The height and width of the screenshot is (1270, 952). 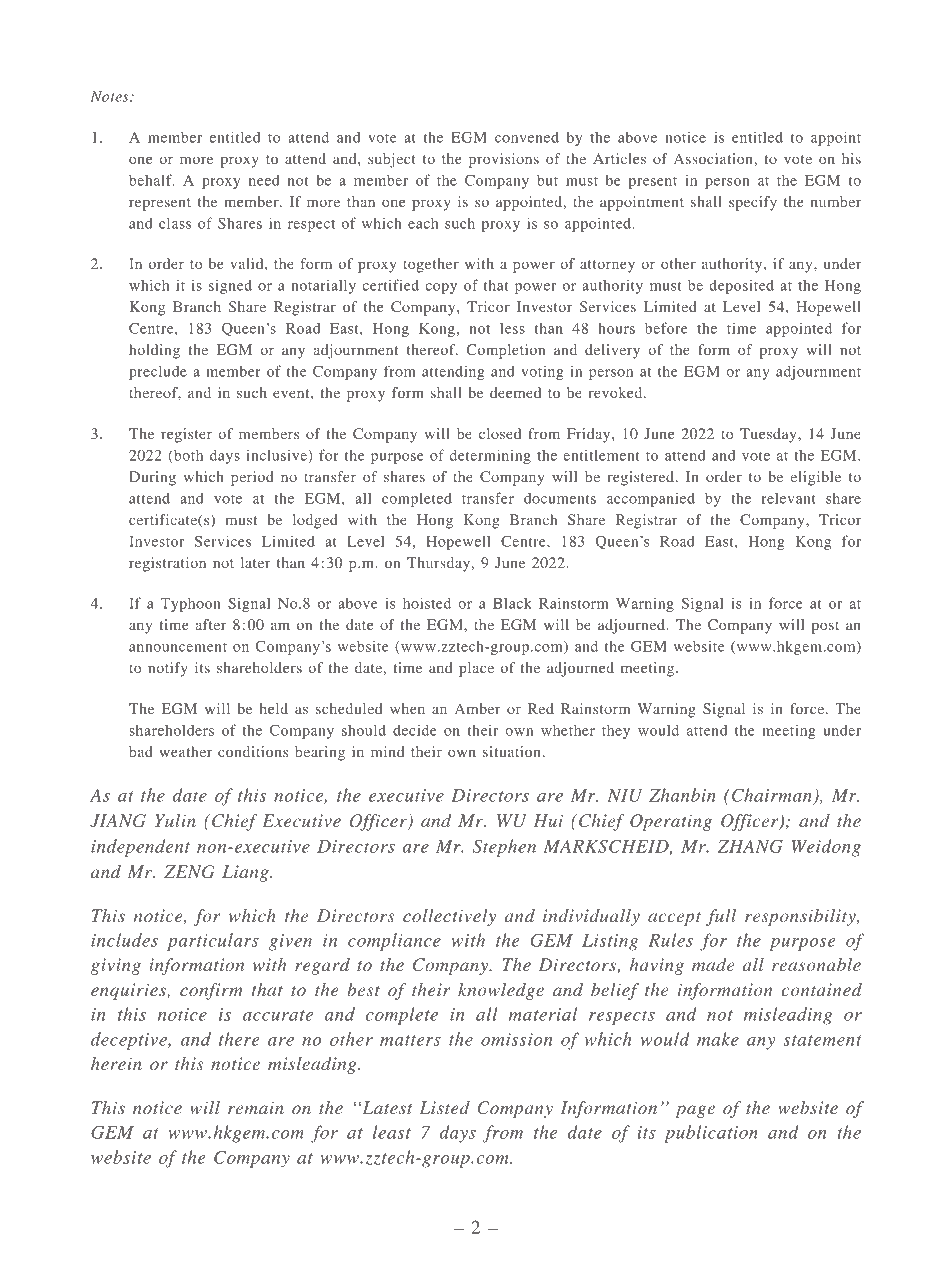 I want to click on provisions, so click(x=504, y=160).
